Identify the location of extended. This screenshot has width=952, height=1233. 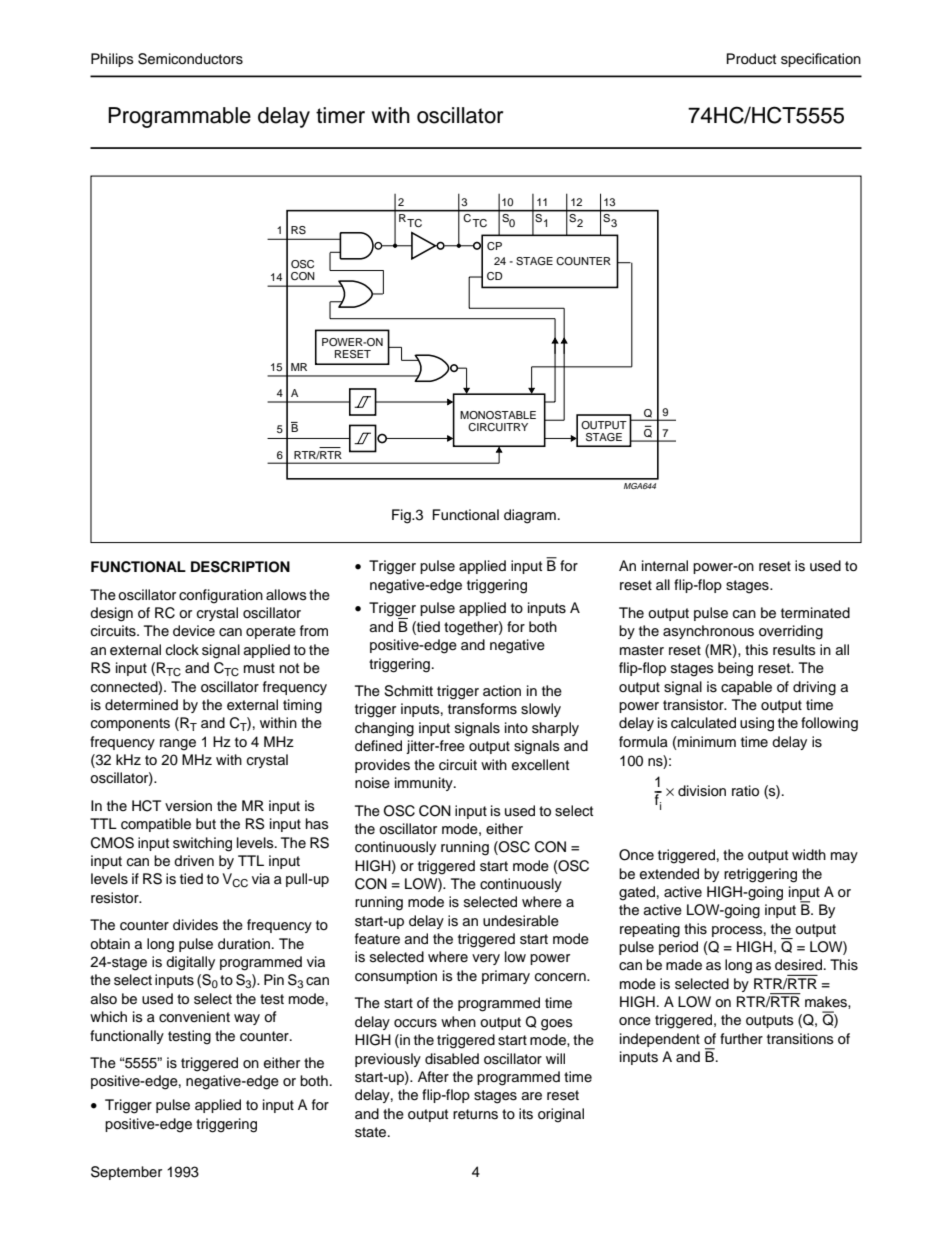
(669, 874).
